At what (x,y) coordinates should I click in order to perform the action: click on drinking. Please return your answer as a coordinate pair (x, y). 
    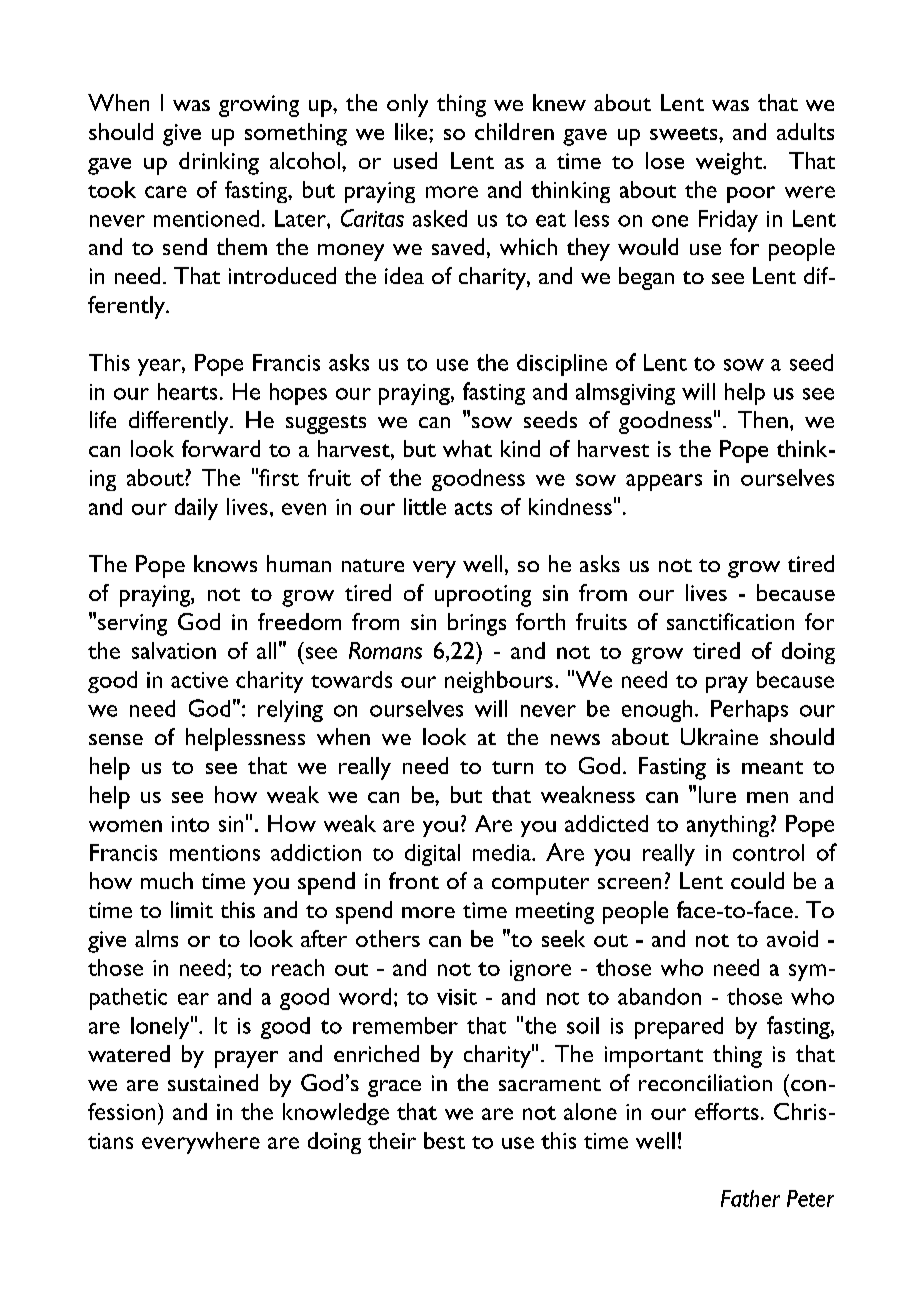
    Looking at the image, I should click on (219, 163).
